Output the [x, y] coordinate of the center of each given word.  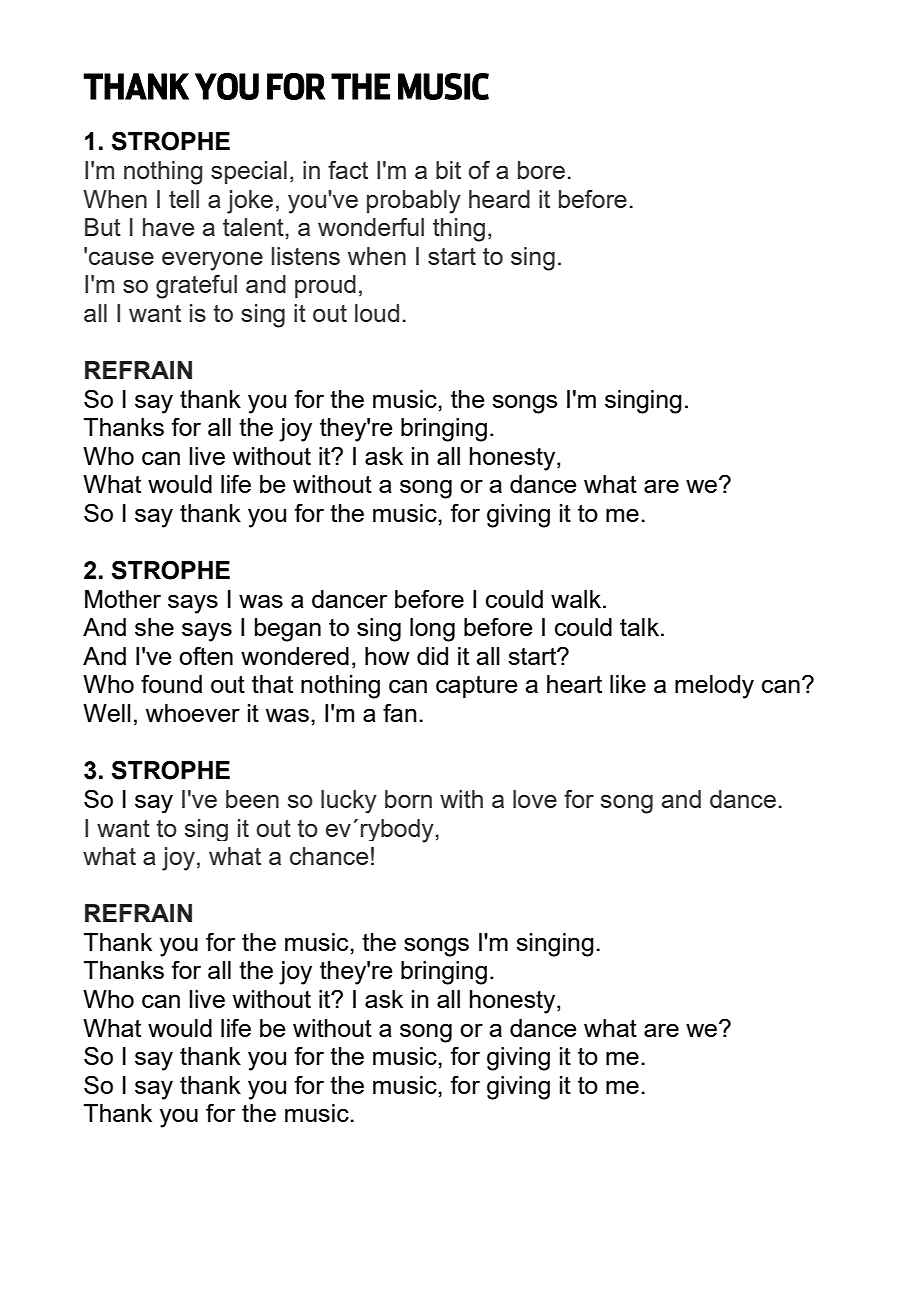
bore [541, 170]
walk [576, 599]
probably [414, 202]
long [432, 630]
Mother [123, 599]
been [252, 799]
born [408, 799]
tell [184, 199]
